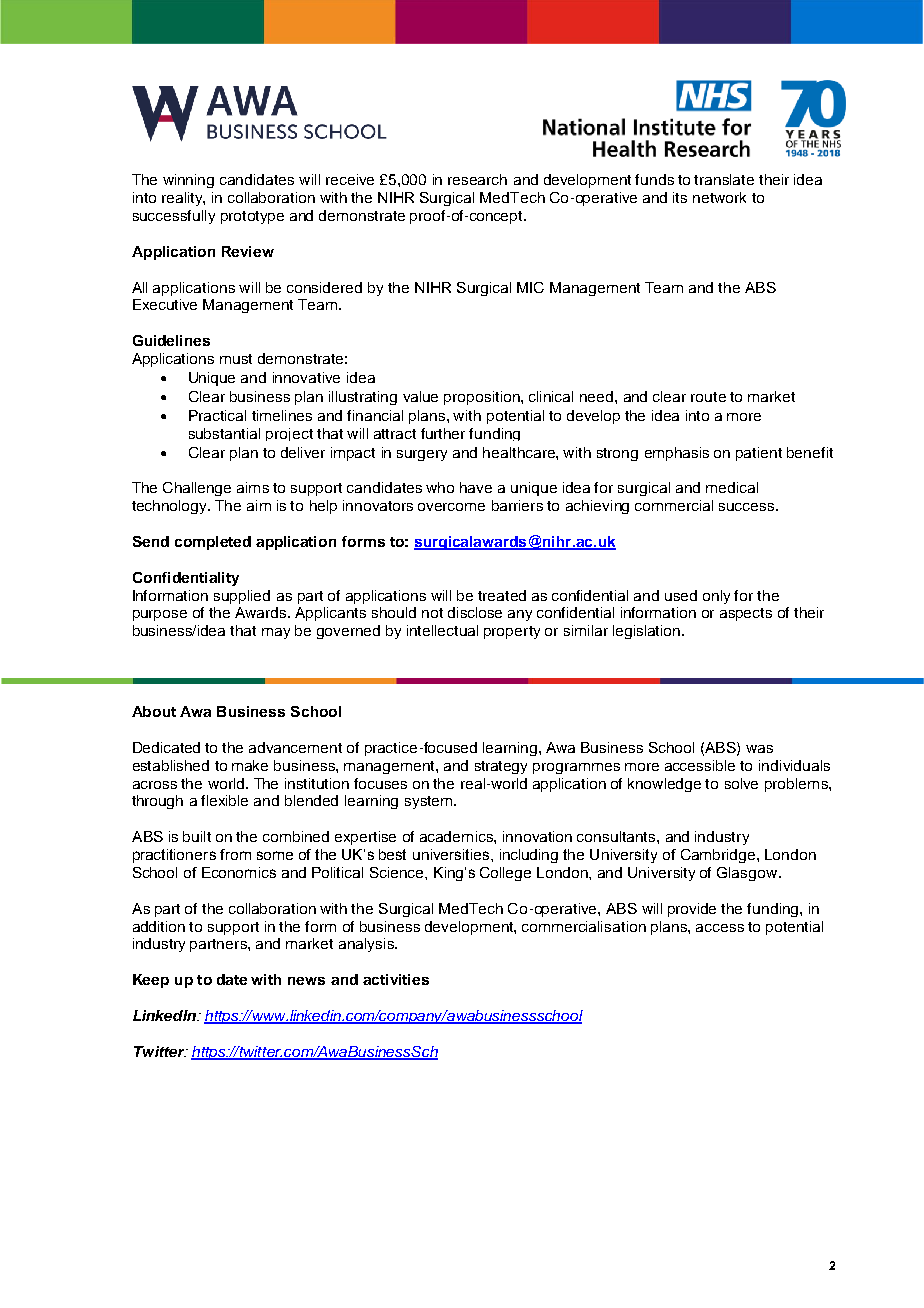  Describe the element at coordinates (477, 179) in the image. I see `research` at that location.
